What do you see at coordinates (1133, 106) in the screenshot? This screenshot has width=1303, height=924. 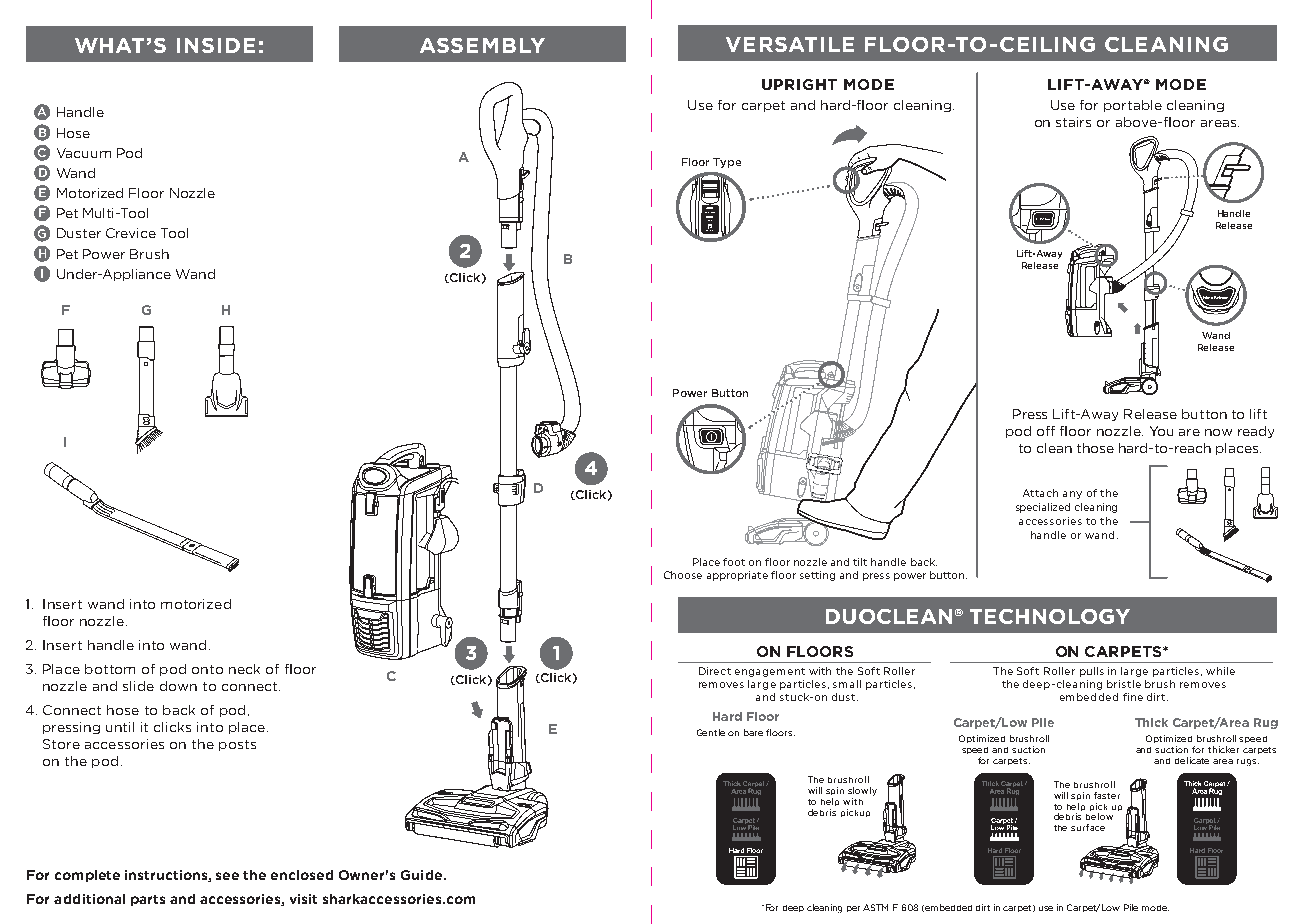 I see `portable` at bounding box center [1133, 106].
